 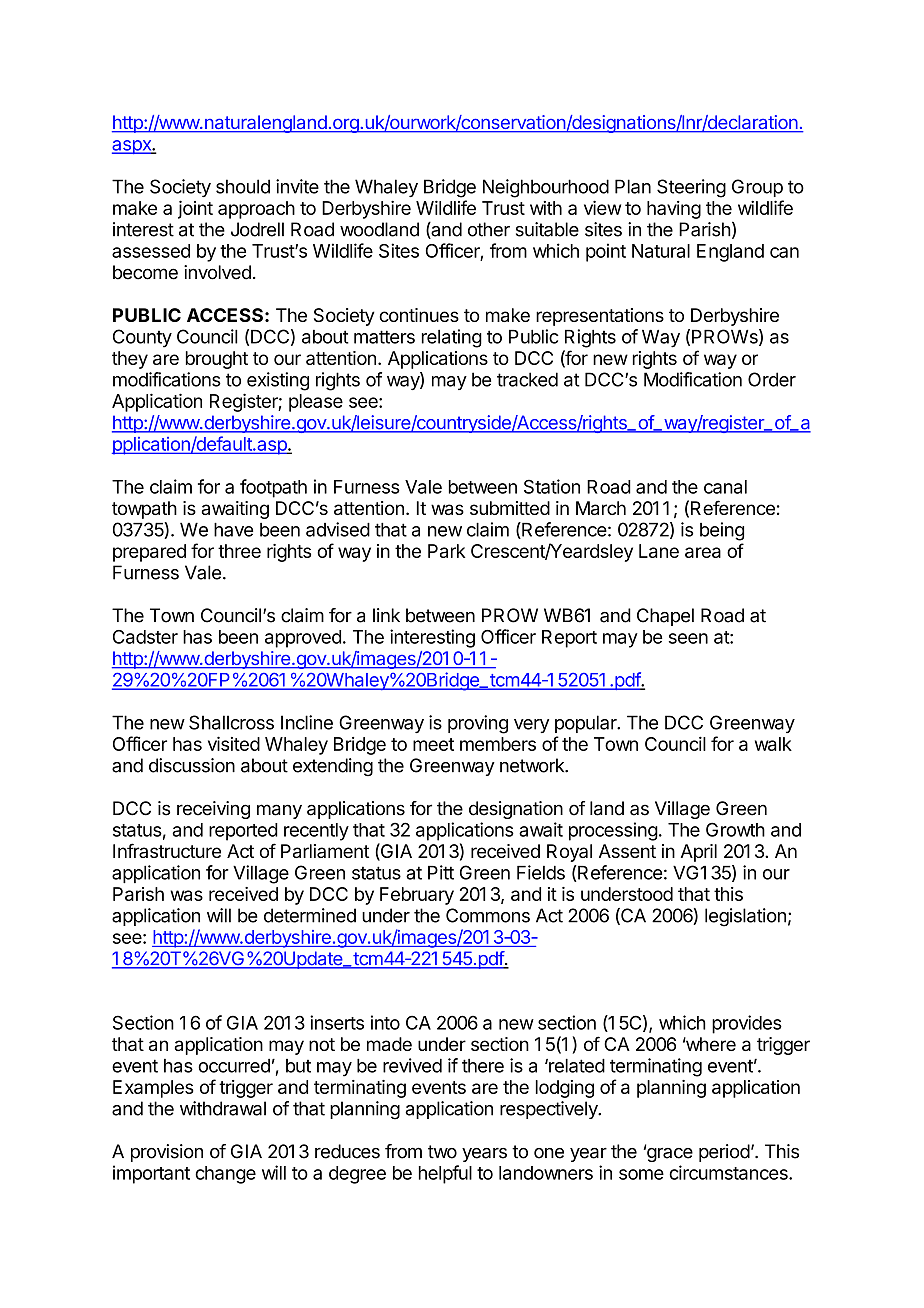 What do you see at coordinates (489, 229) in the screenshot?
I see `other` at bounding box center [489, 229].
